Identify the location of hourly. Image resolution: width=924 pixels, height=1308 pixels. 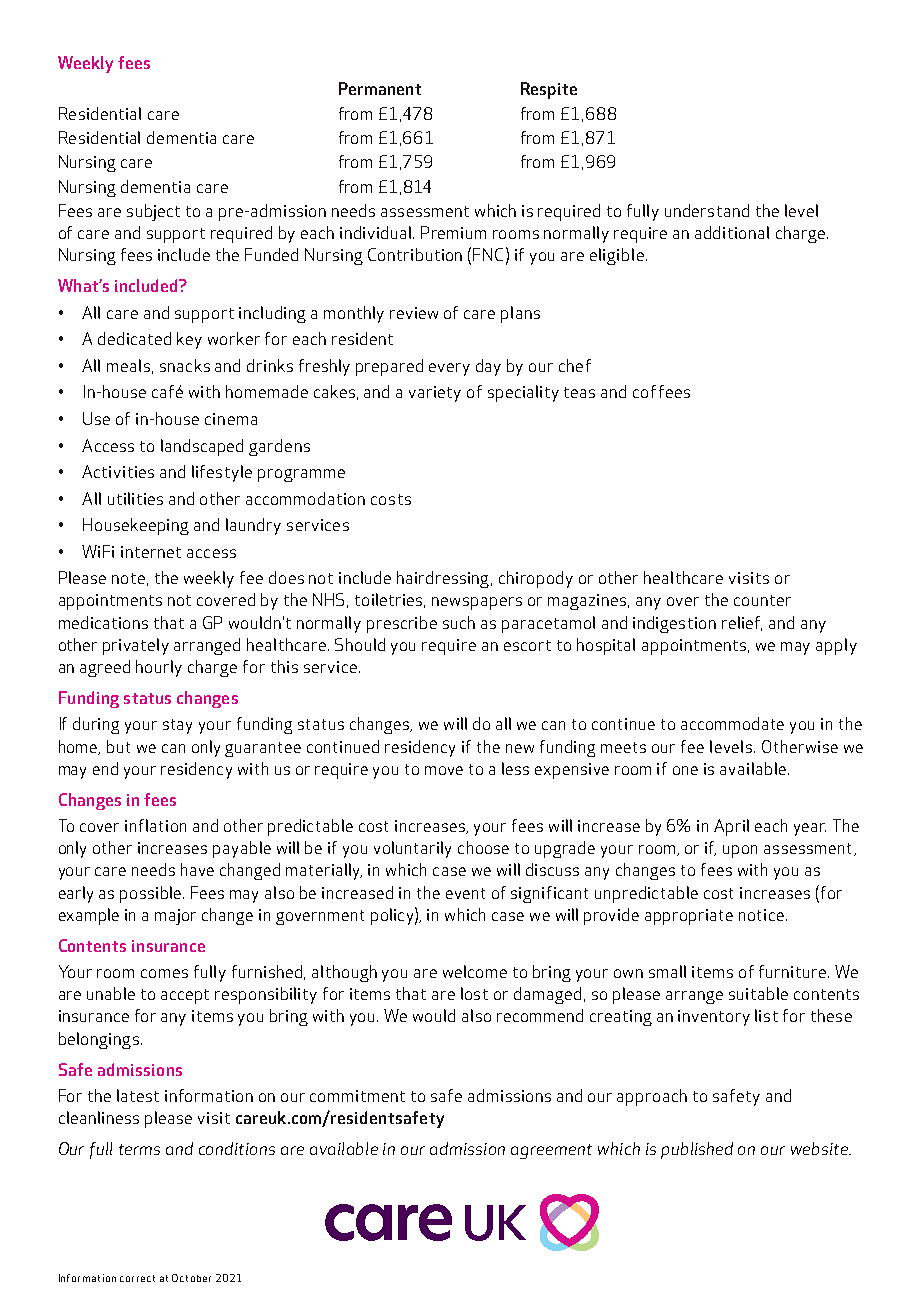
(159, 668).
